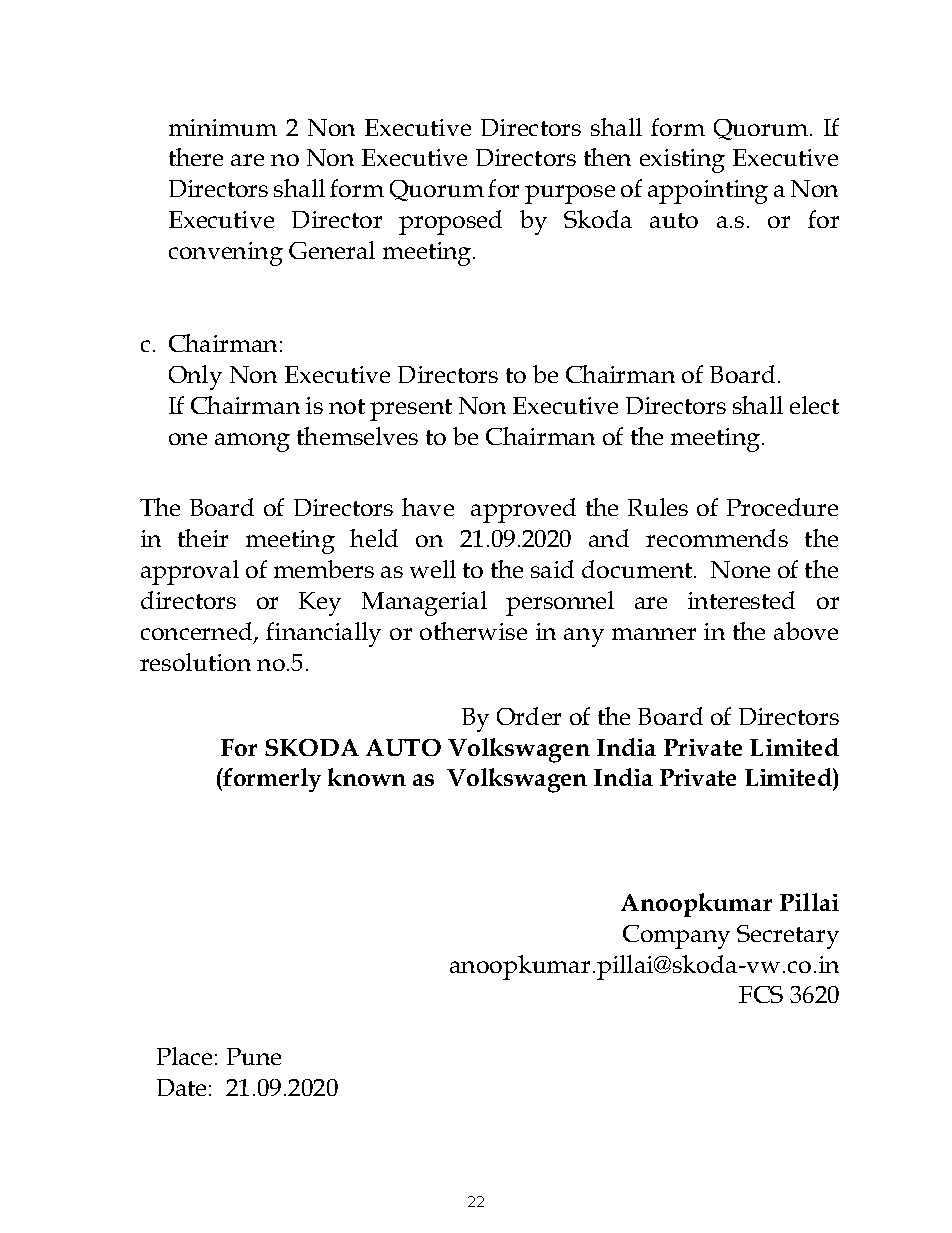  Describe the element at coordinates (570, 194) in the screenshot. I see `purpose` at that location.
